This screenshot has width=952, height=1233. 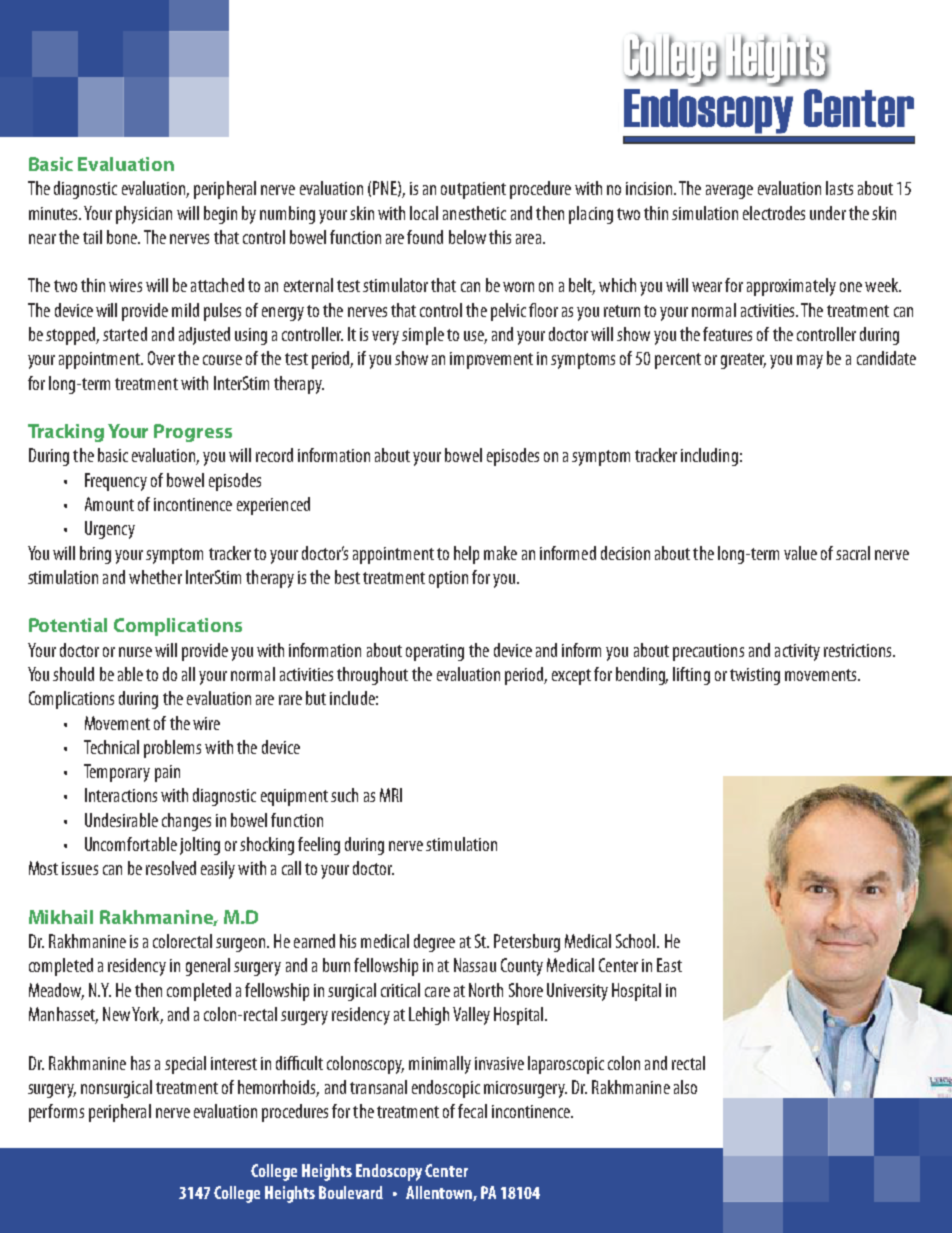 I want to click on resolved, so click(x=171, y=868).
